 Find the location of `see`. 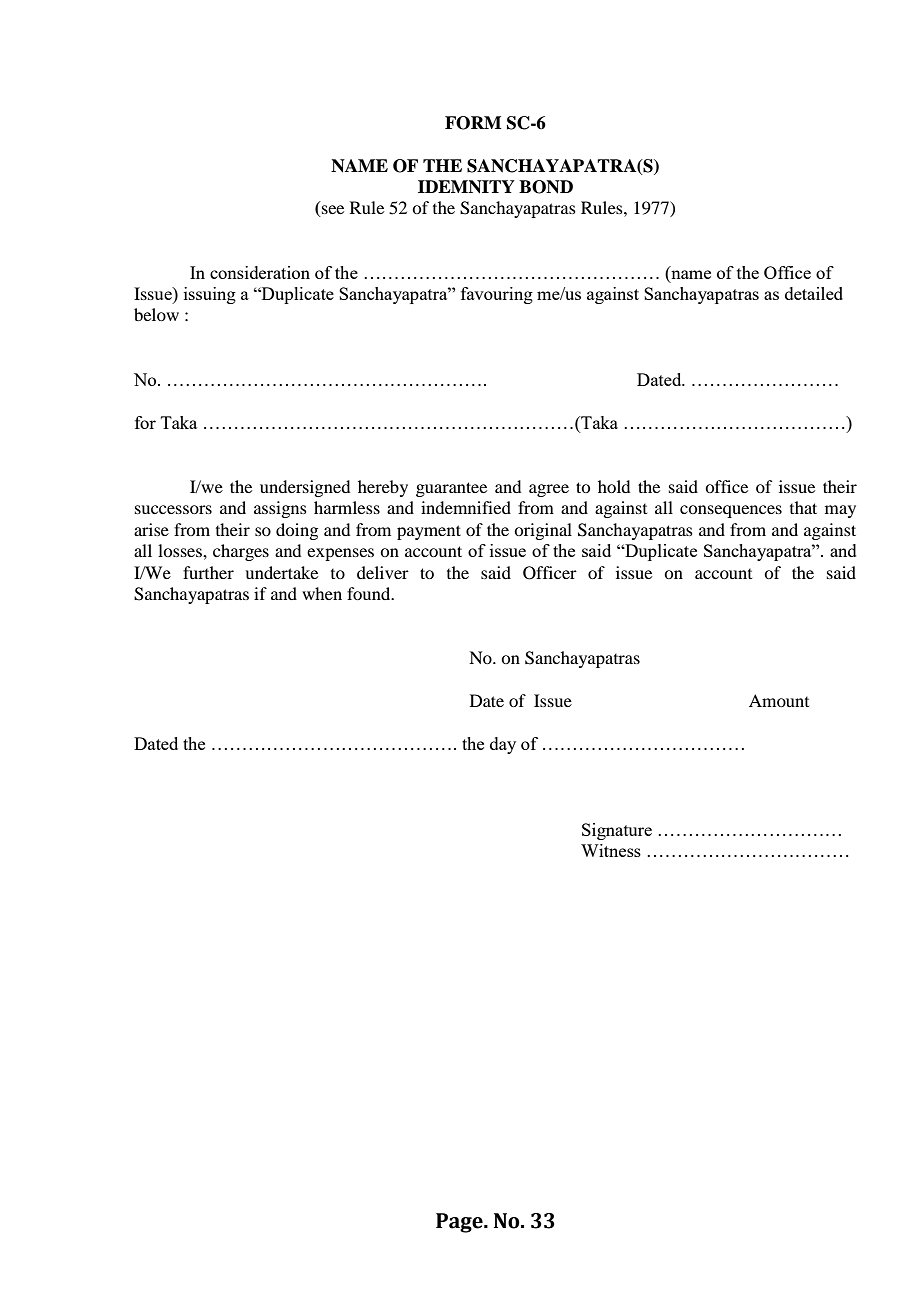

see is located at coordinates (332, 211).
